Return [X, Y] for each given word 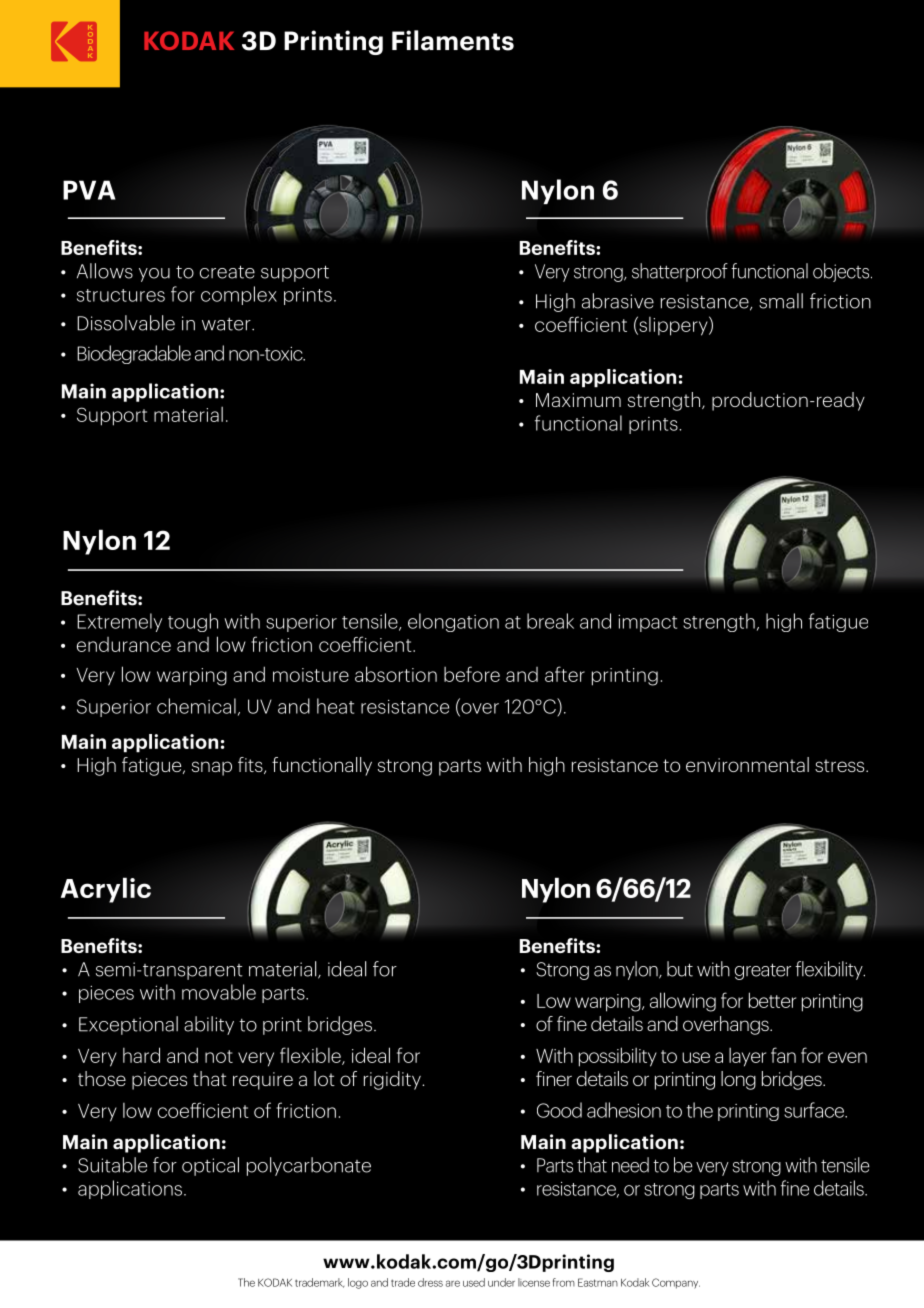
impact [647, 623]
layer [747, 1057]
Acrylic [106, 890]
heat [335, 706]
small [781, 301]
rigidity [393, 1080]
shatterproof [680, 272]
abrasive [618, 301]
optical [210, 1166]
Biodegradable [134, 354]
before [472, 674]
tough [193, 622]
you [154, 275]
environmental [747, 764]
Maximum [578, 400]
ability [209, 1025]
